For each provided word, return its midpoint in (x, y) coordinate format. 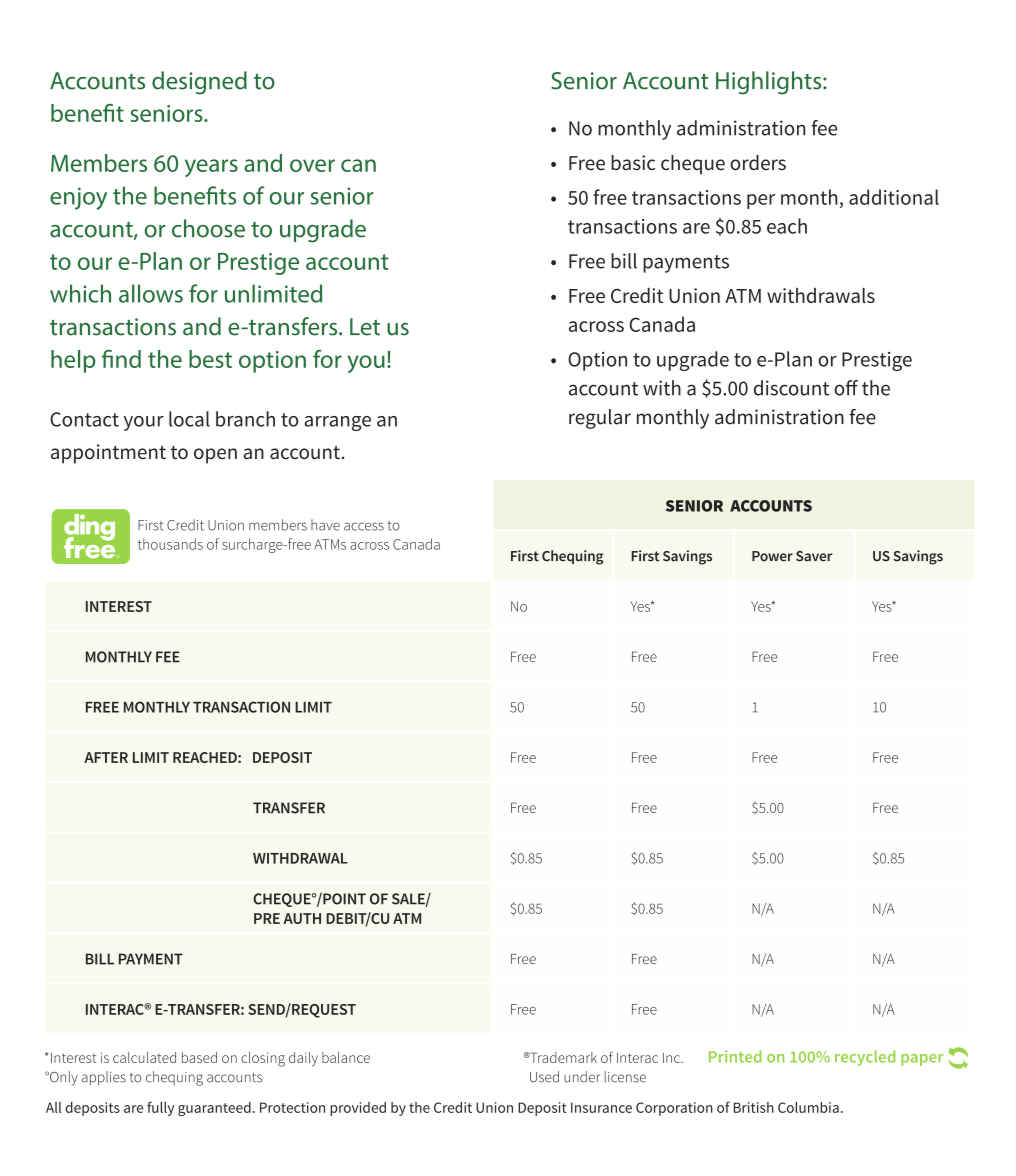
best (210, 359)
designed (199, 83)
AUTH (302, 918)
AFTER (106, 757)
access (364, 526)
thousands (170, 544)
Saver (814, 556)
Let (365, 327)
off (846, 388)
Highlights (770, 83)
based (199, 1057)
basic (633, 163)
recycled (865, 1058)
